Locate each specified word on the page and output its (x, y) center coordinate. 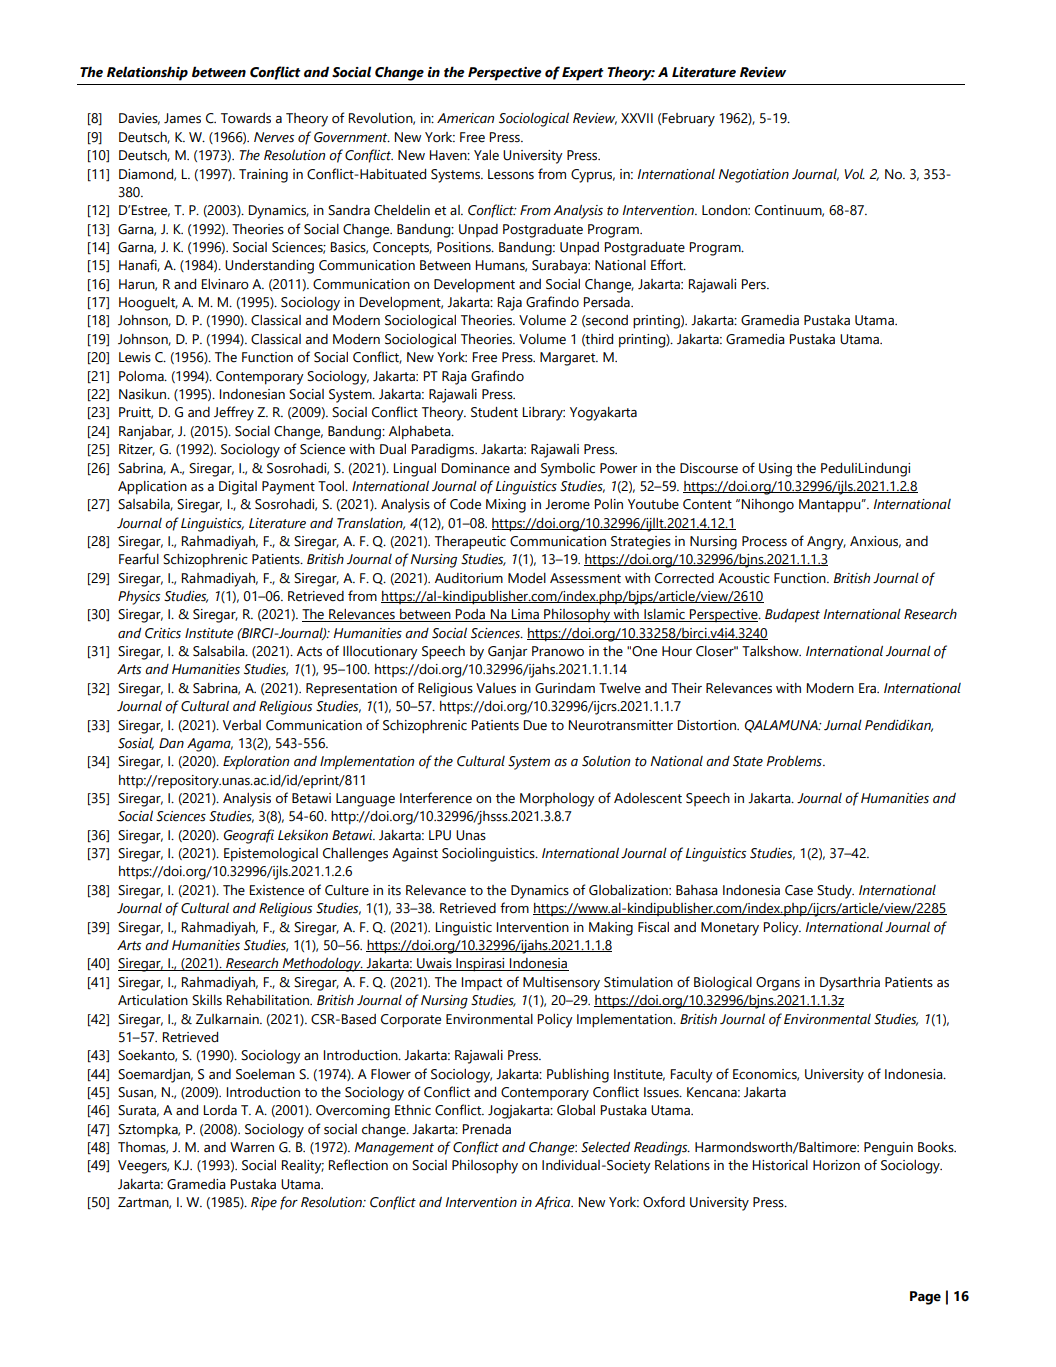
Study (835, 892)
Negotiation (754, 176)
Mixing (506, 506)
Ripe (264, 1204)
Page (925, 1298)
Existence (277, 890)
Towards (246, 118)
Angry (826, 543)
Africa (554, 1203)
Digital (238, 488)
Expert (583, 74)
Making (611, 929)
